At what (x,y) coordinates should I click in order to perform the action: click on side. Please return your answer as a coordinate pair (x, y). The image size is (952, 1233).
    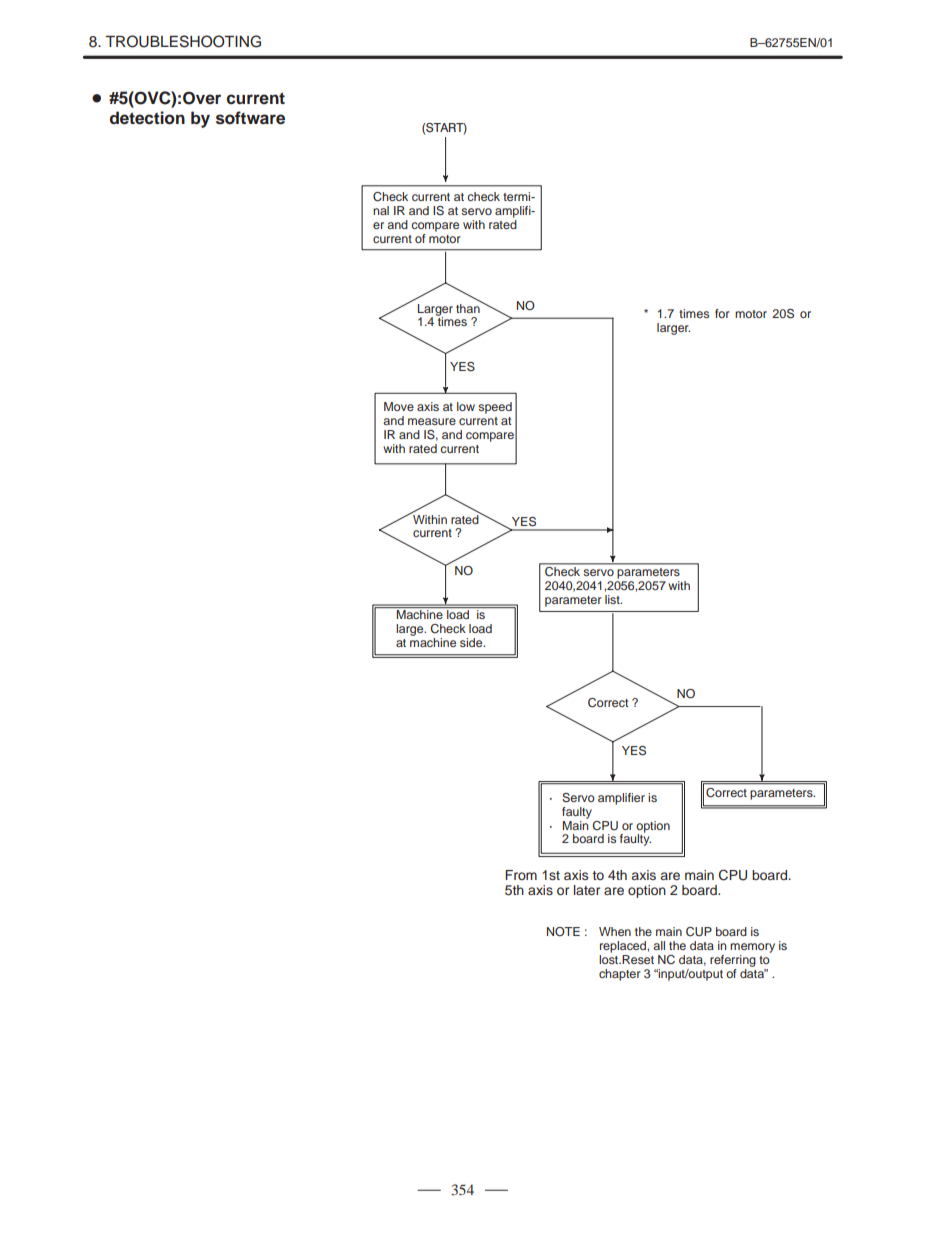
    Looking at the image, I should click on (472, 642).
